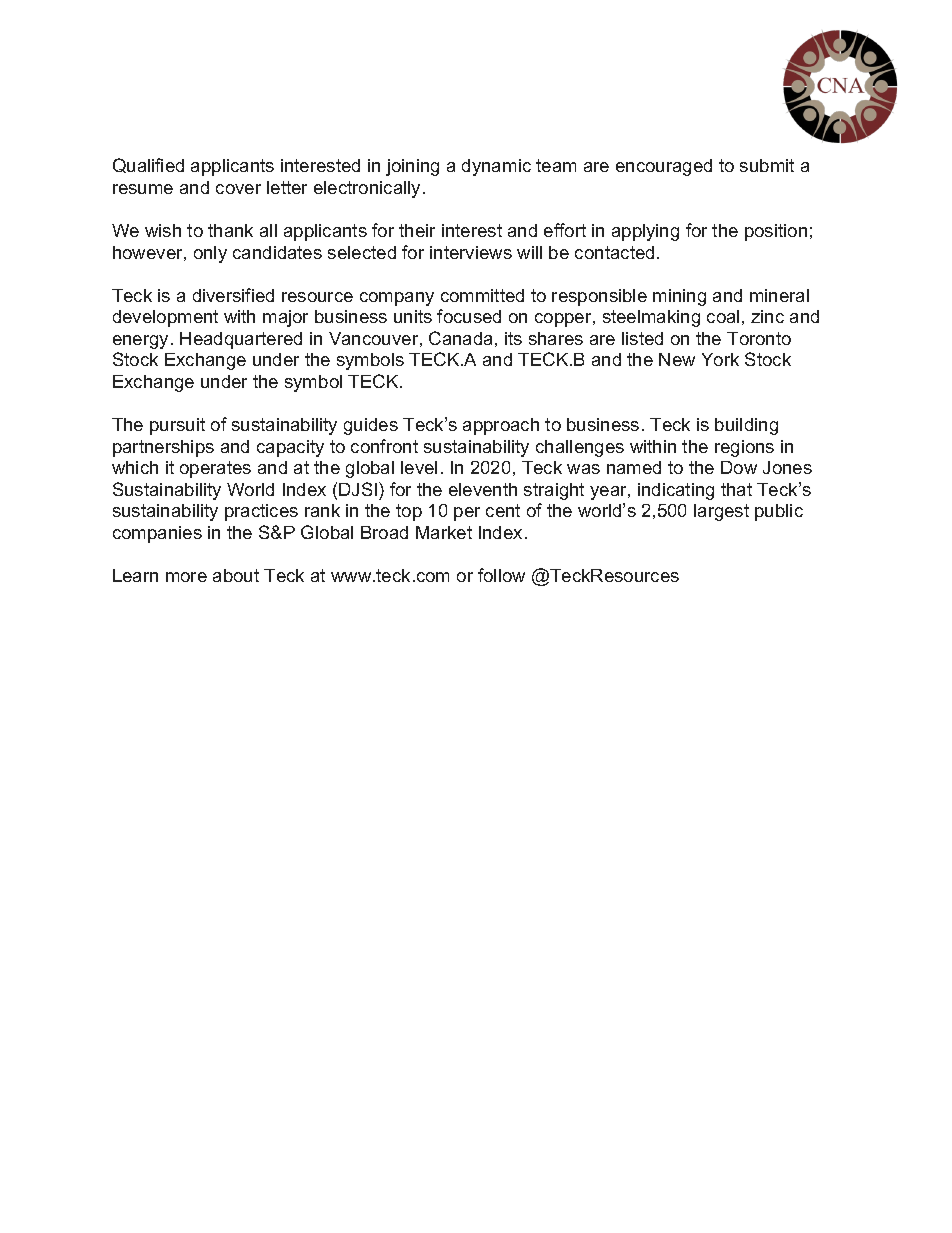 The height and width of the screenshot is (1233, 952). I want to click on dynamic, so click(496, 167).
